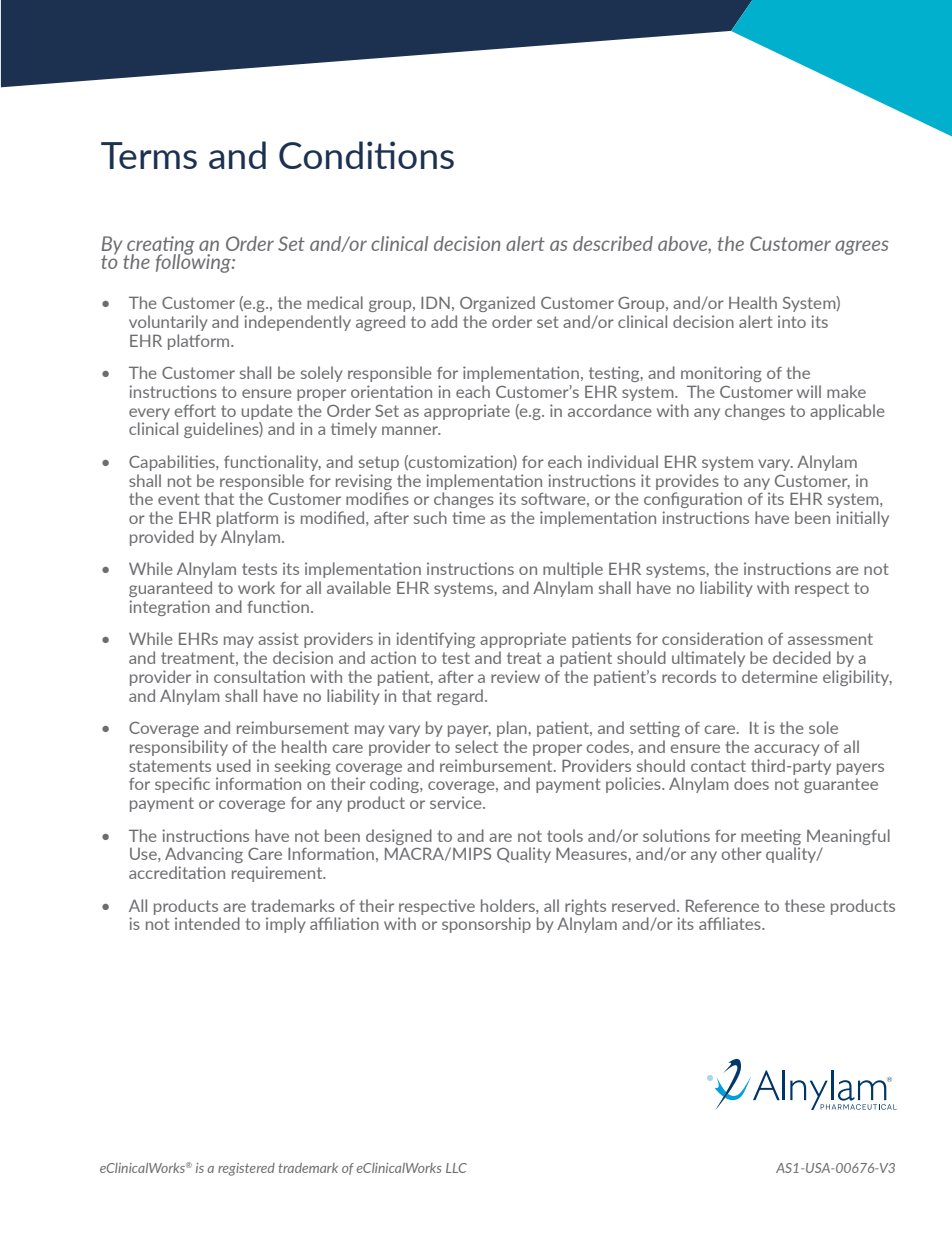  I want to click on Terms, so click(149, 155).
